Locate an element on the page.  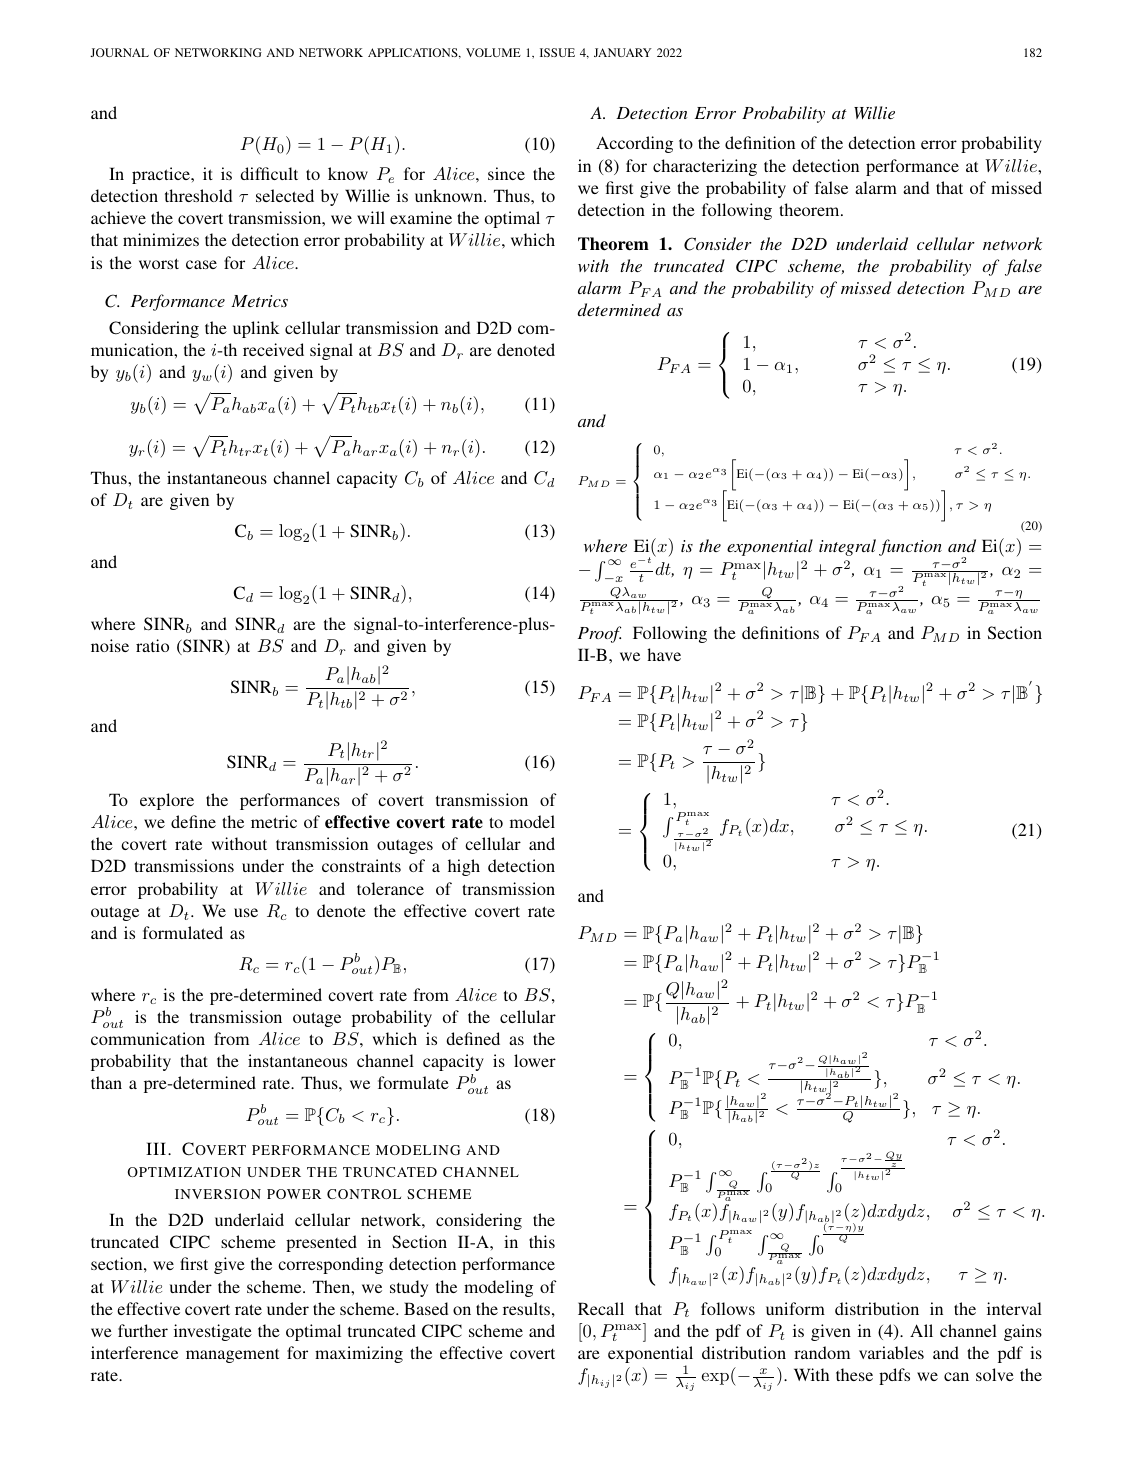
Recall is located at coordinates (601, 1308).
